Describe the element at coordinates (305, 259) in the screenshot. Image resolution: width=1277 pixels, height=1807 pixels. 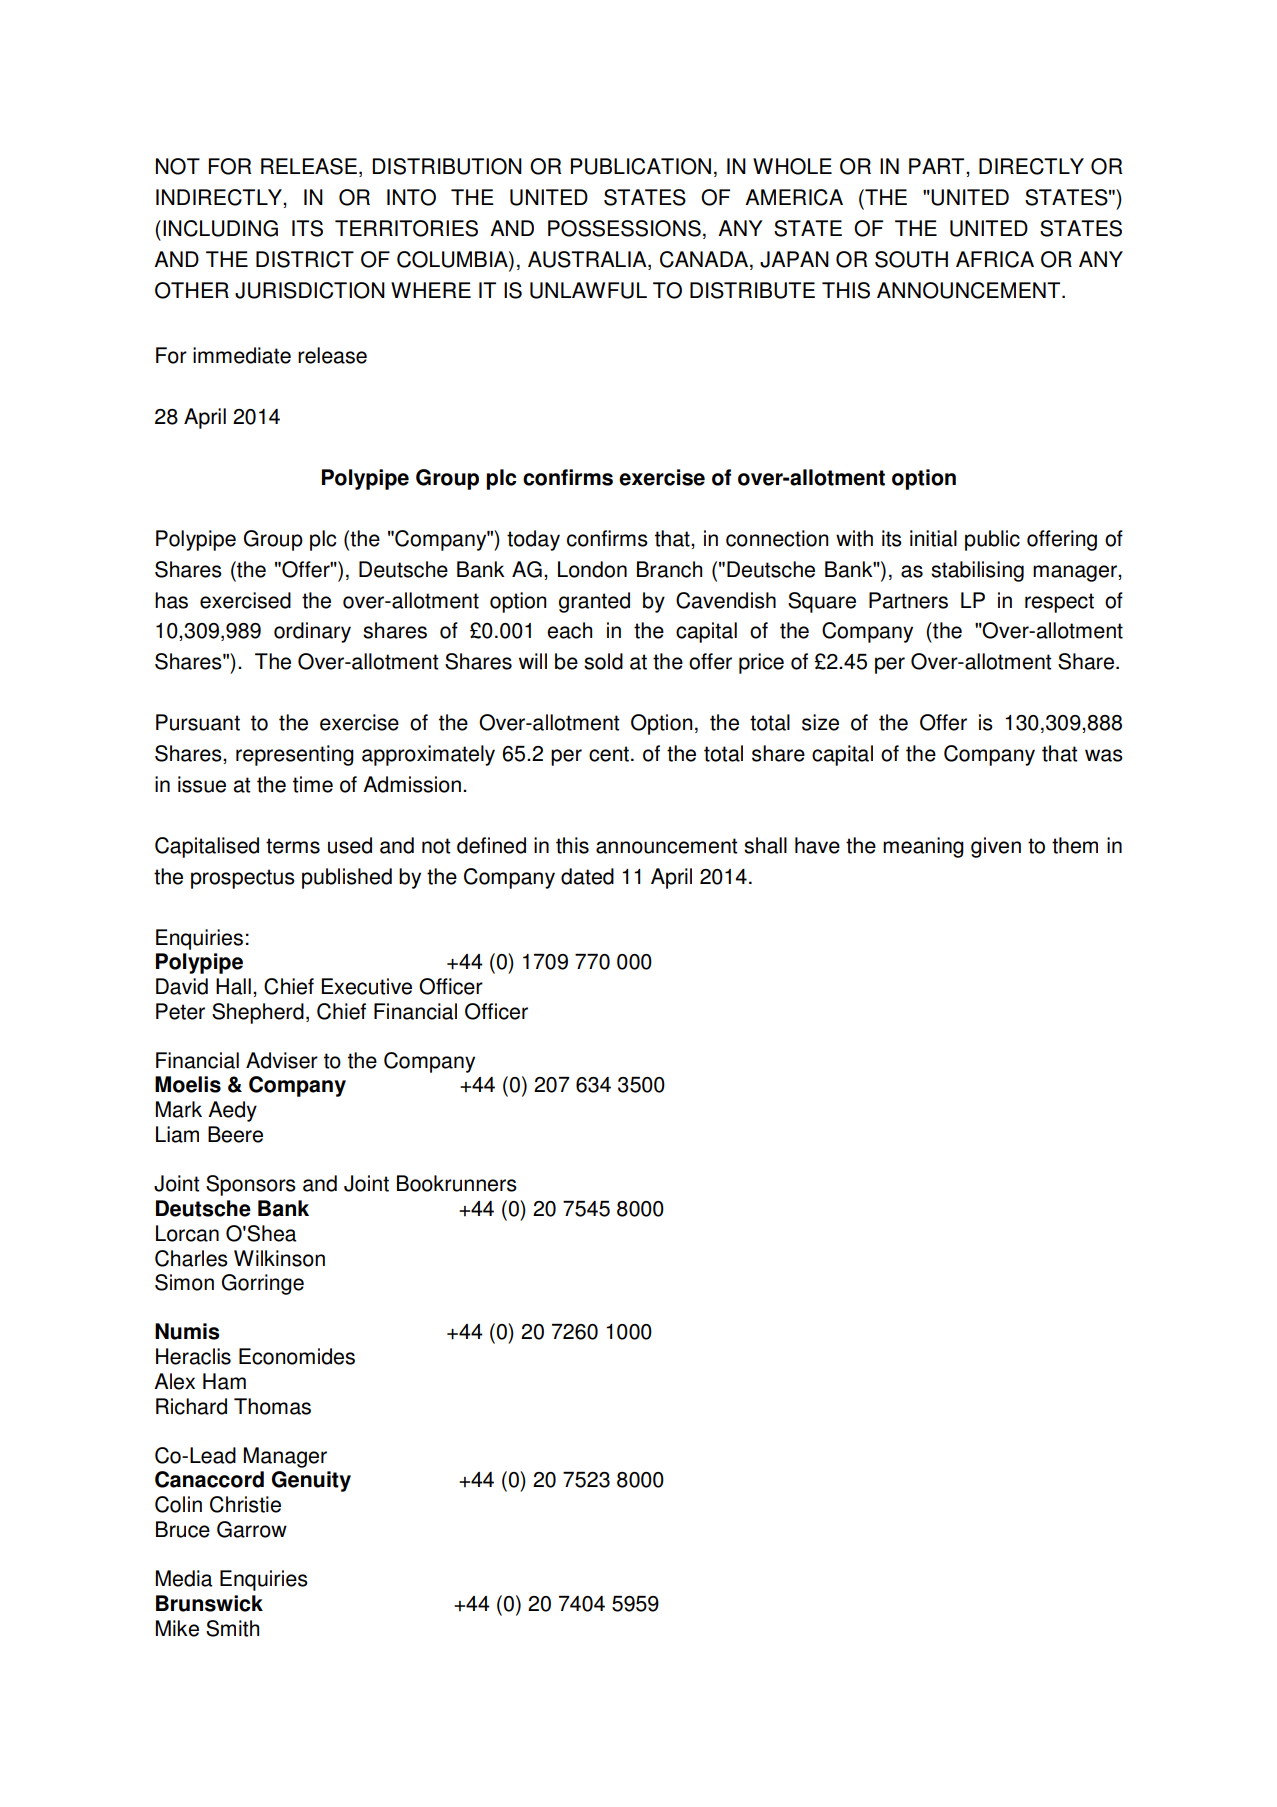
I see `DISTRICT` at that location.
